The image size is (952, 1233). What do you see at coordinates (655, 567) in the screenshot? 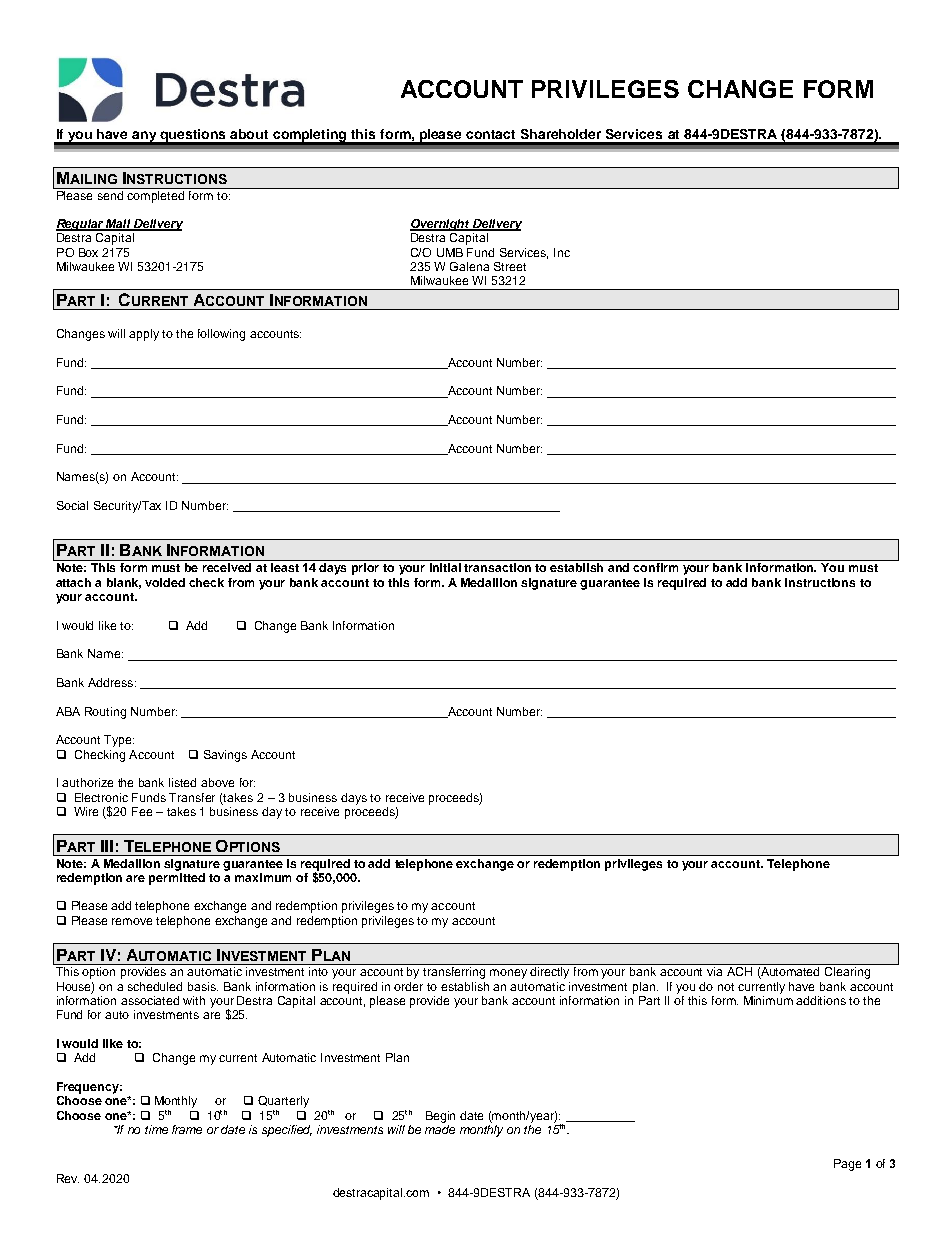
I see `confirm` at bounding box center [655, 567].
